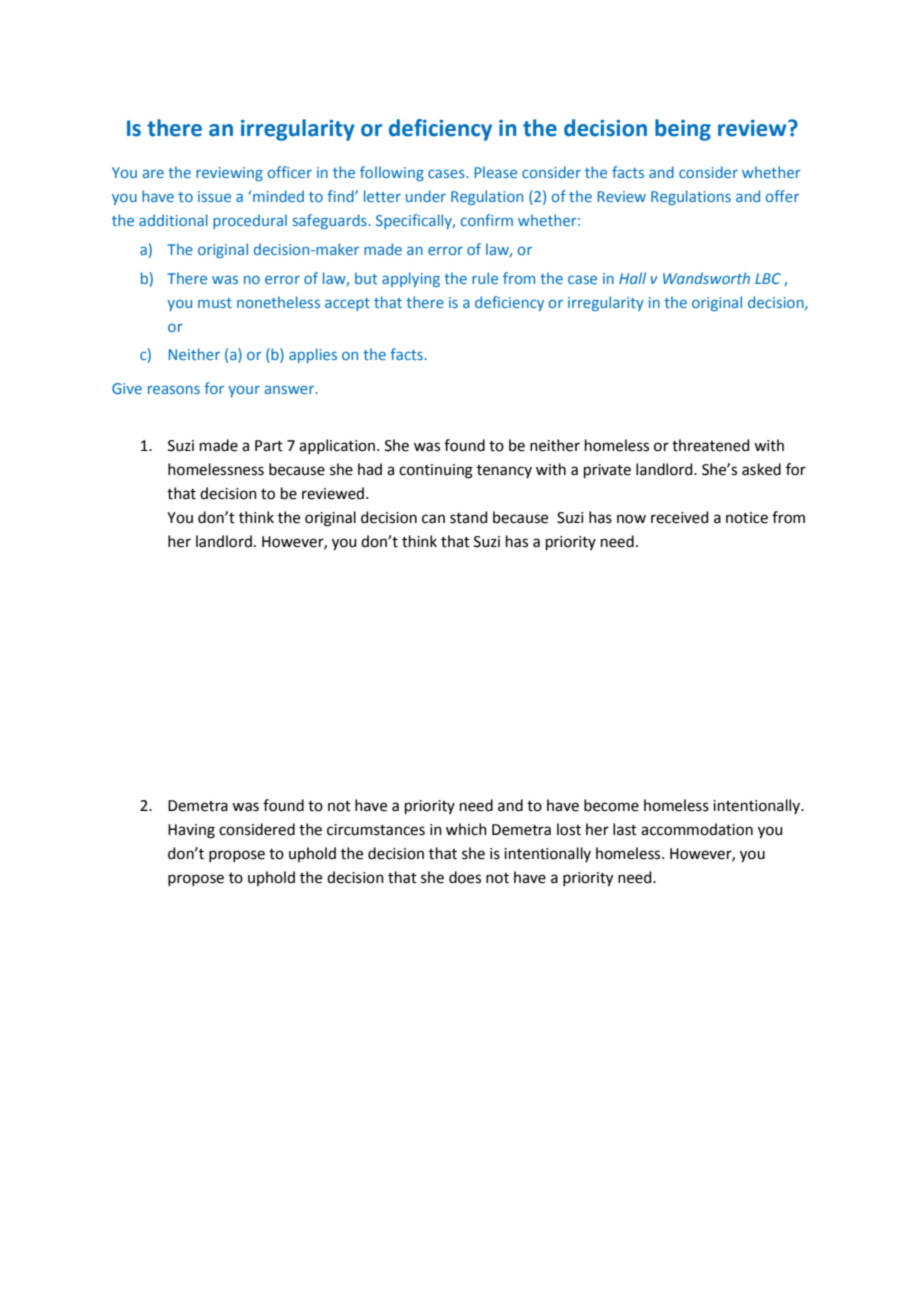 The height and width of the page is (1308, 924). Describe the element at coordinates (496, 172) in the page. I see `Please` at that location.
